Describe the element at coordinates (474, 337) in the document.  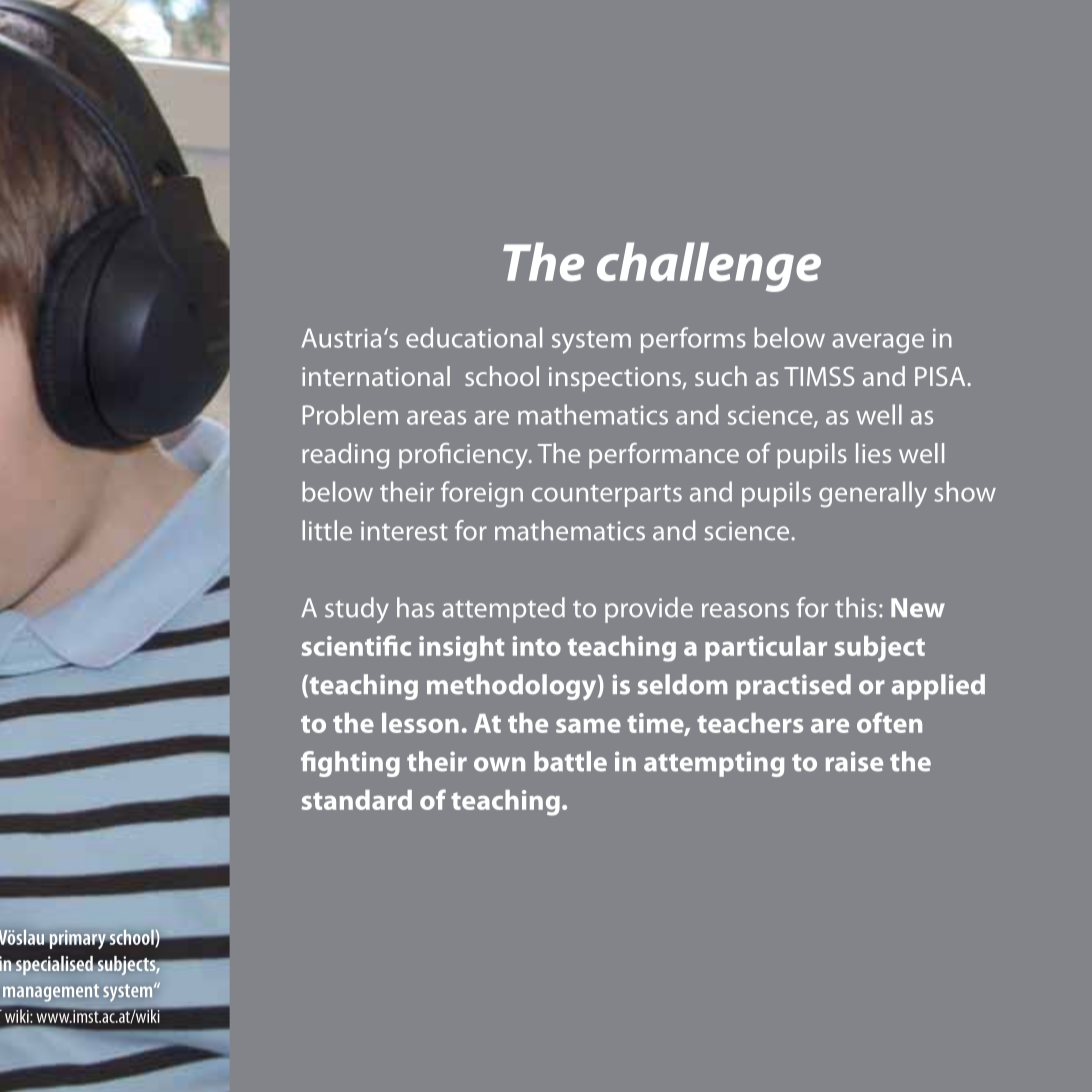
I see `educational` at that location.
